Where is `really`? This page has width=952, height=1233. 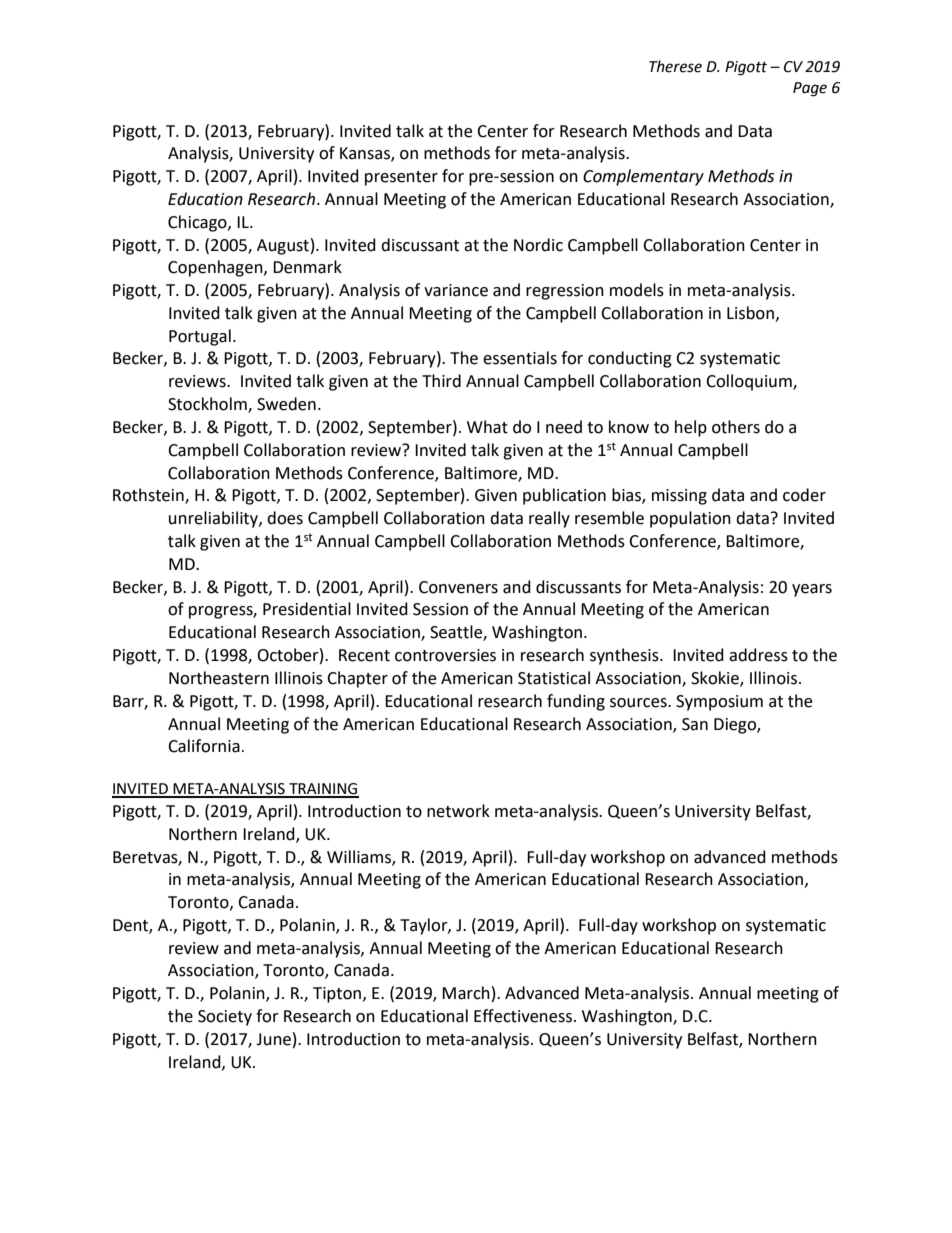 really is located at coordinates (549, 519).
